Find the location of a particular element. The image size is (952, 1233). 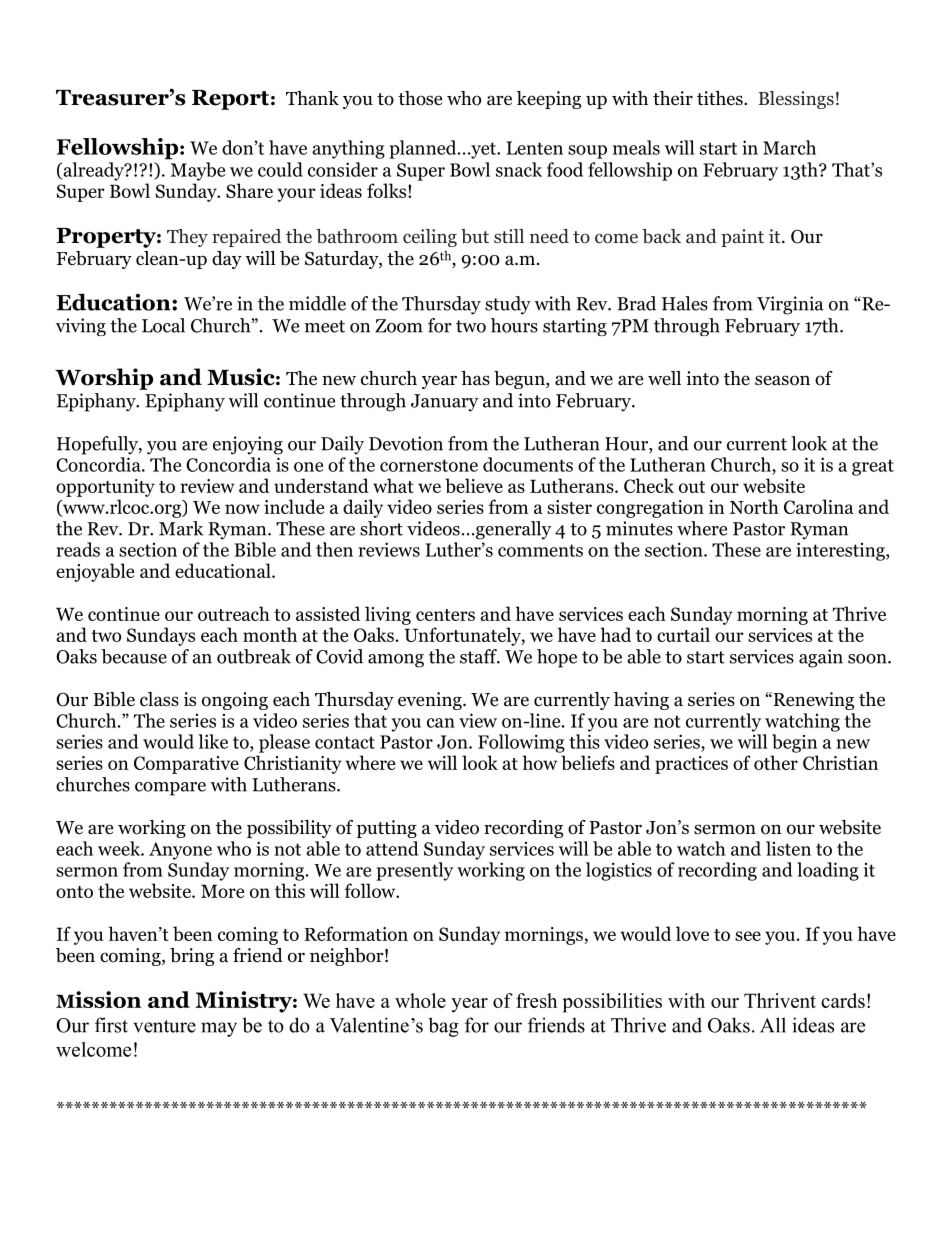

March is located at coordinates (789, 147).
